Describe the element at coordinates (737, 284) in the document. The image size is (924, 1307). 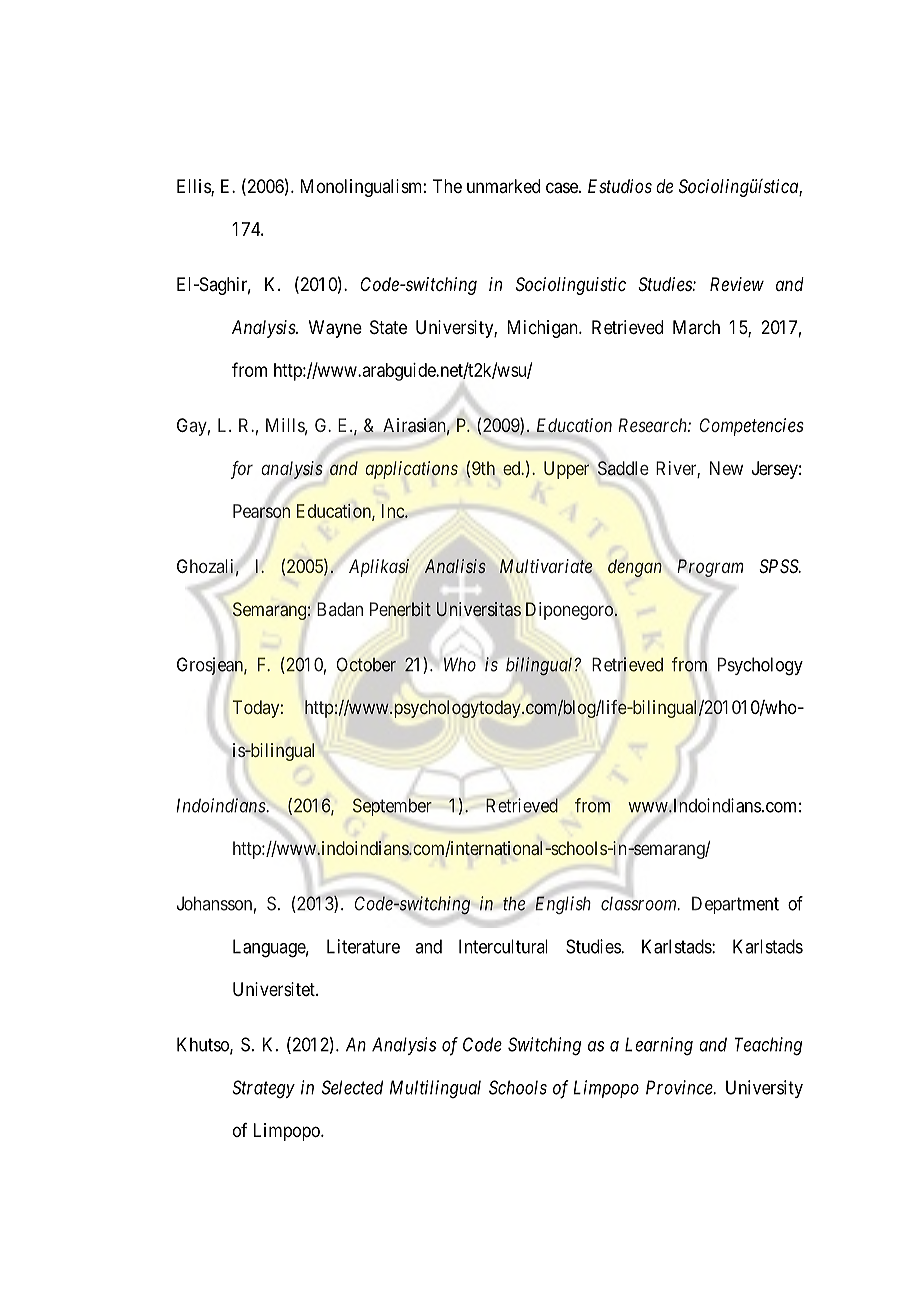
I see `Review` at that location.
